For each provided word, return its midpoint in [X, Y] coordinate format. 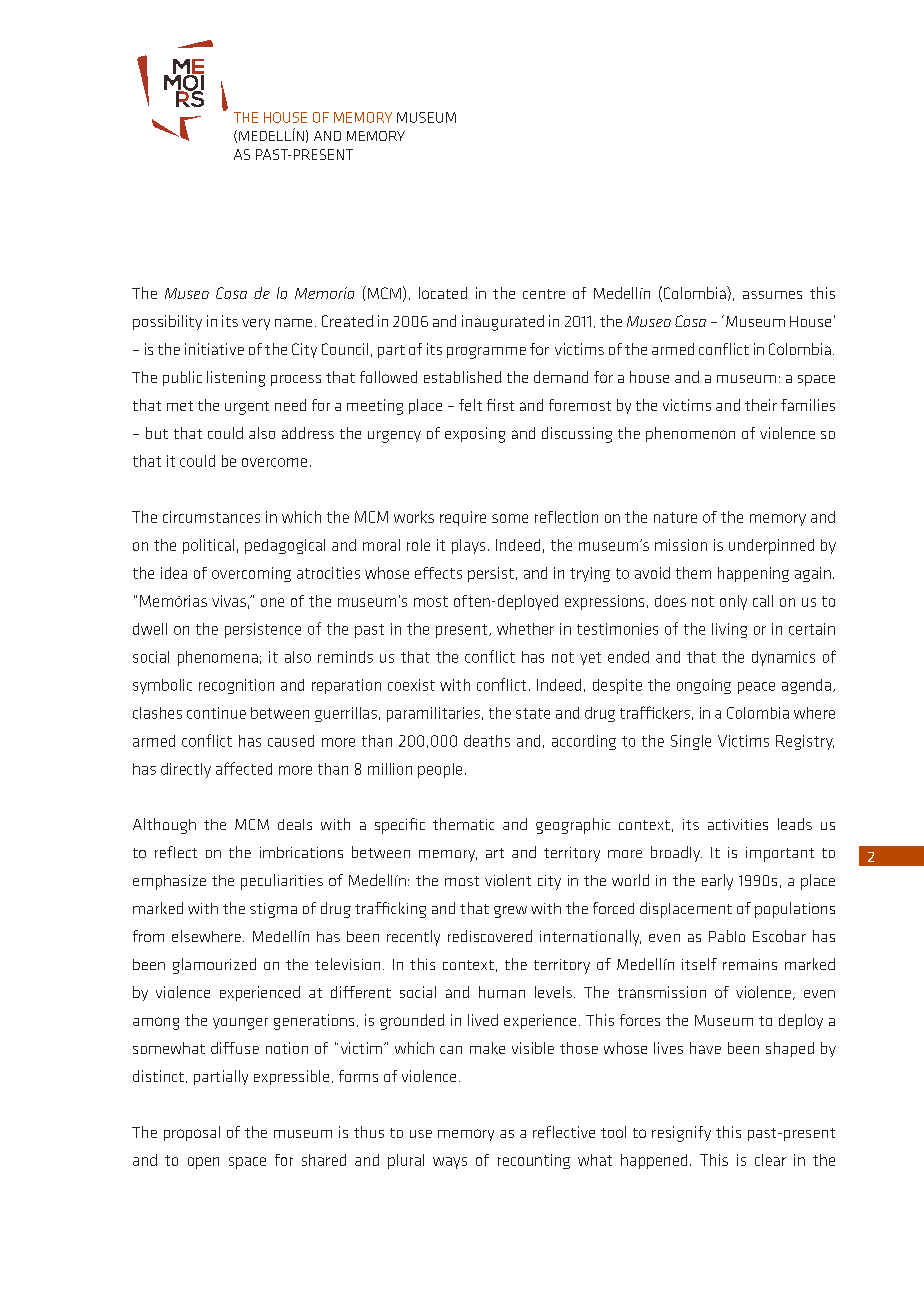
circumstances [211, 517]
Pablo [727, 936]
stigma [273, 910]
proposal [192, 1133]
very [256, 324]
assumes [772, 295]
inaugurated [503, 323]
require [463, 518]
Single [691, 742]
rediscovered [490, 936]
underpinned [771, 546]
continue [216, 713]
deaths [487, 741]
